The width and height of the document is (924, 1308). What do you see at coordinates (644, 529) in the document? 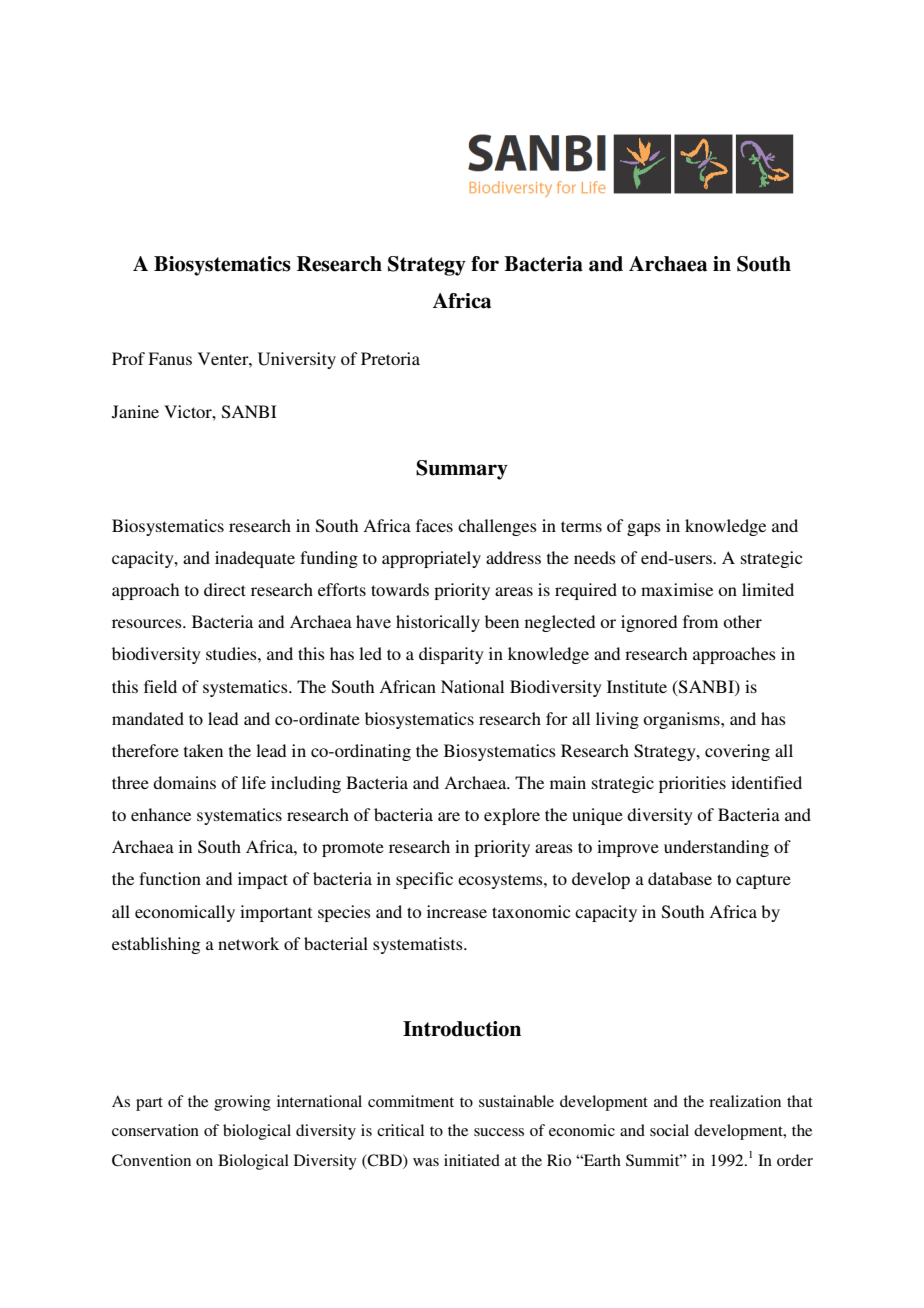
I see `gaps` at bounding box center [644, 529].
